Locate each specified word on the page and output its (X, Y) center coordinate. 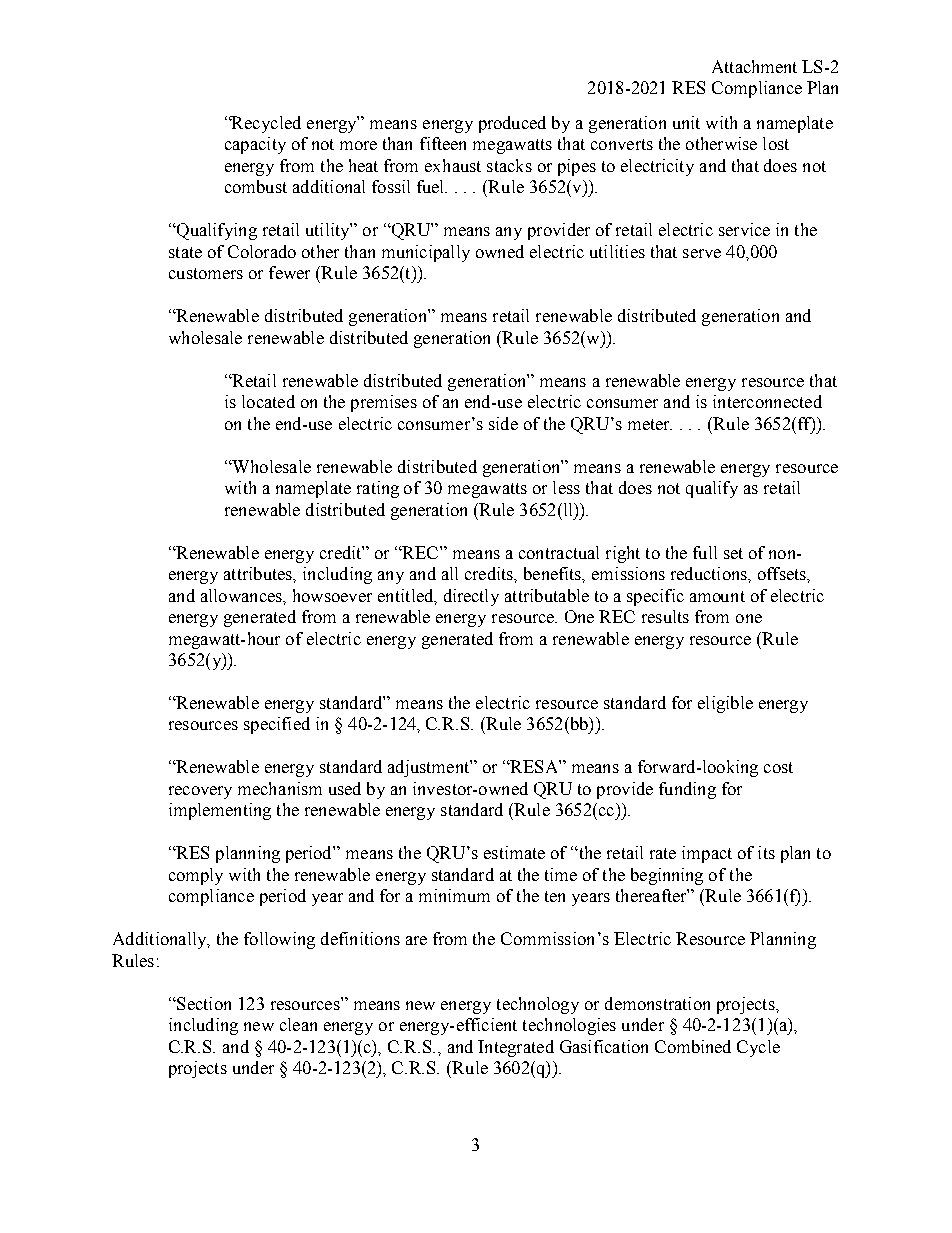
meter (650, 424)
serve (702, 253)
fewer (289, 272)
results (665, 616)
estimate (514, 852)
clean (298, 1024)
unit (686, 122)
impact (707, 854)
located (268, 401)
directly (471, 597)
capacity (255, 145)
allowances (242, 595)
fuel (432, 186)
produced (512, 124)
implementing (220, 811)
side (503, 423)
